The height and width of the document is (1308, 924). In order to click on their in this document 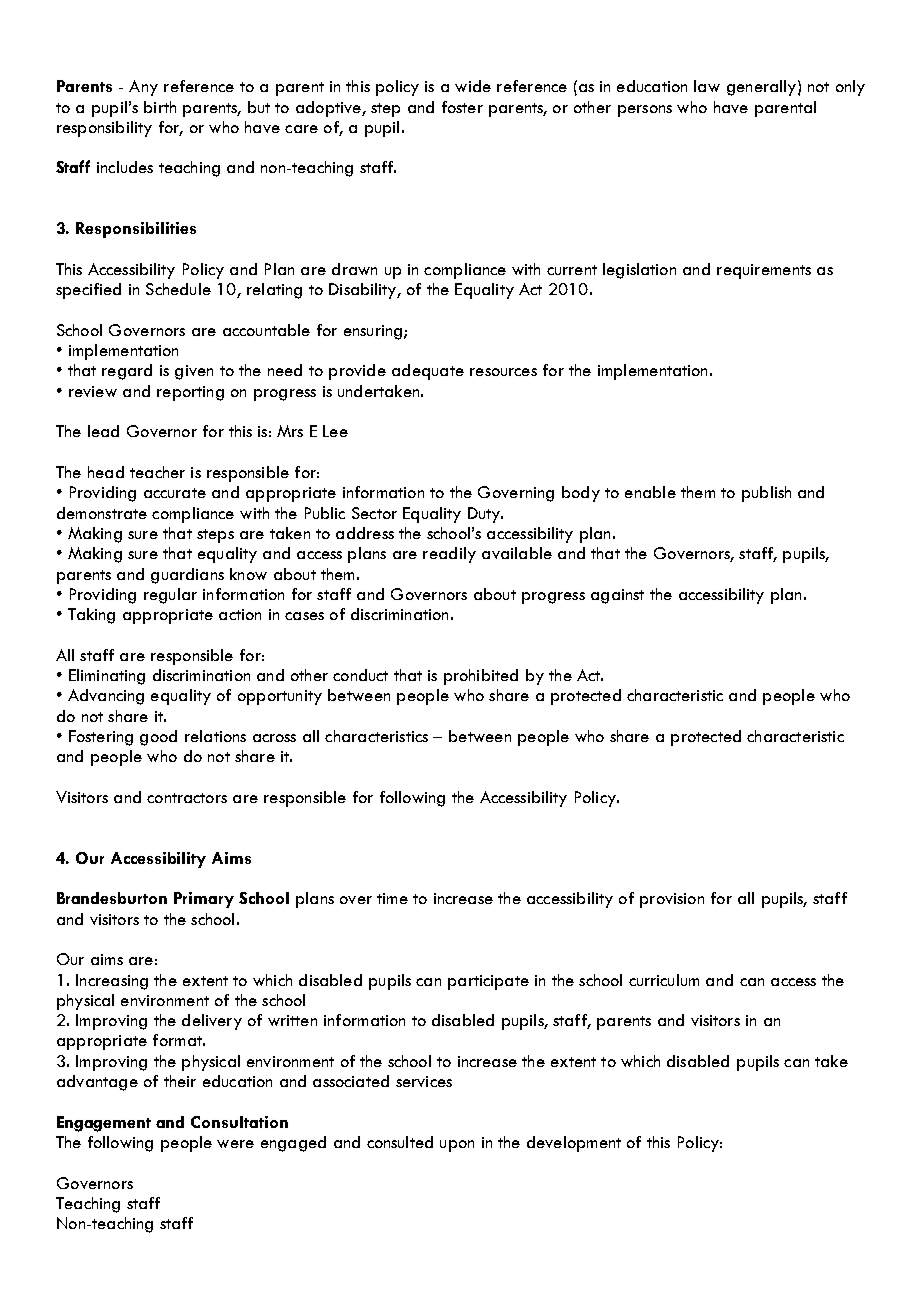, I will do `click(180, 1081)`.
